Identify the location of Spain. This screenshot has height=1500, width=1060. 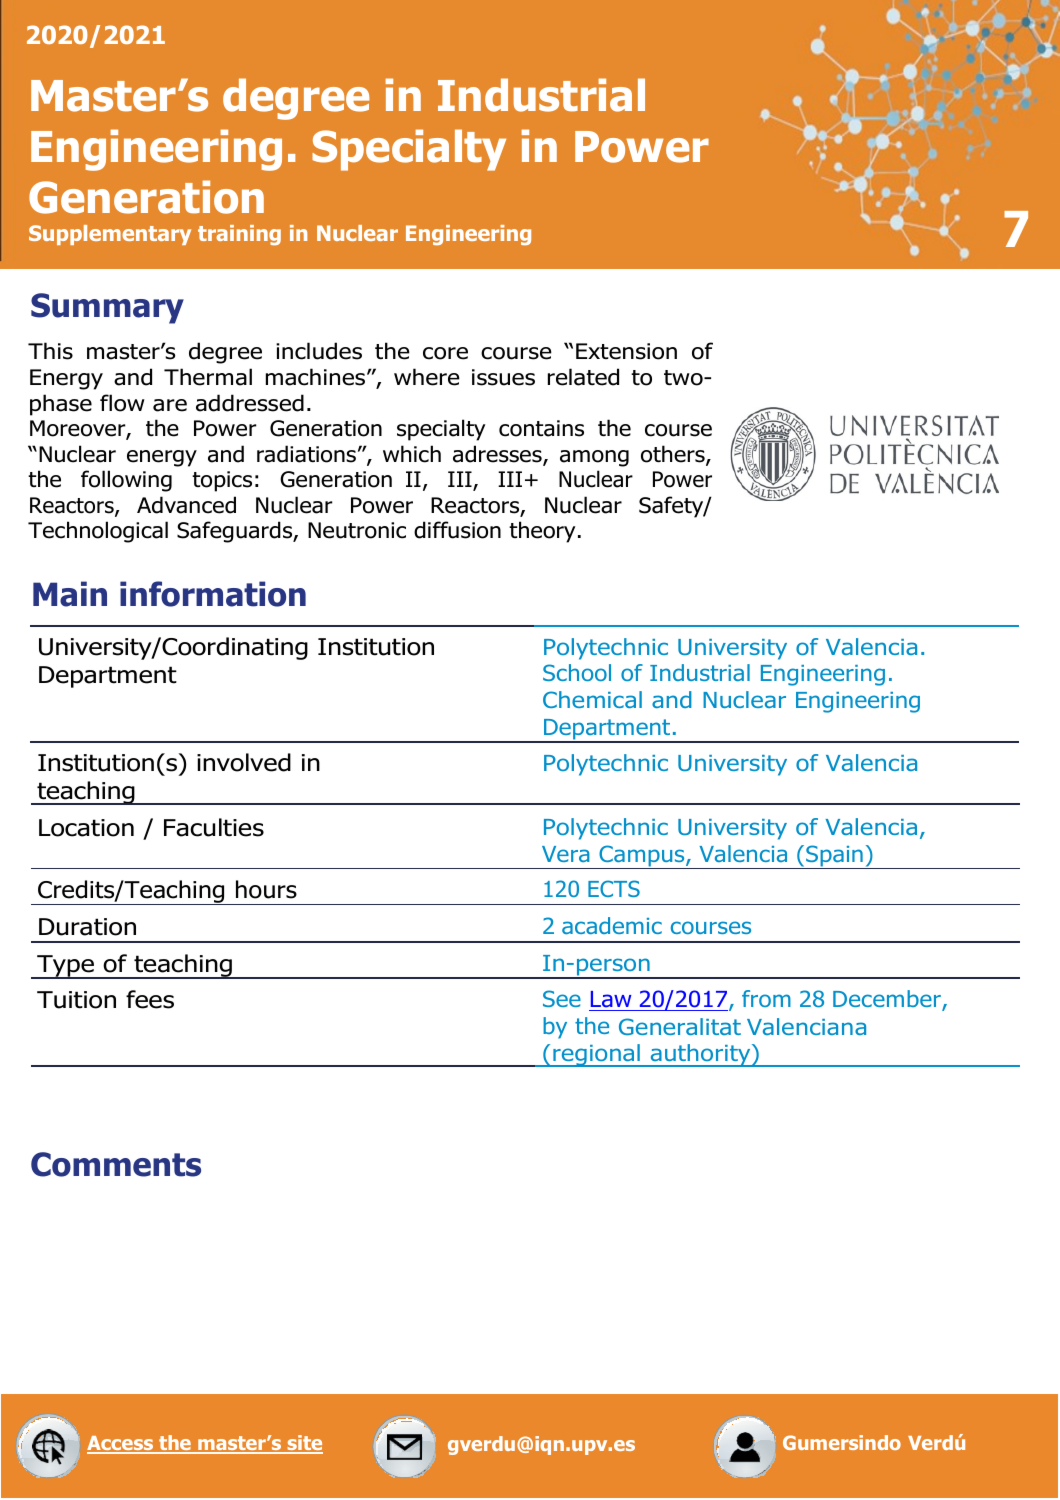
(834, 857).
